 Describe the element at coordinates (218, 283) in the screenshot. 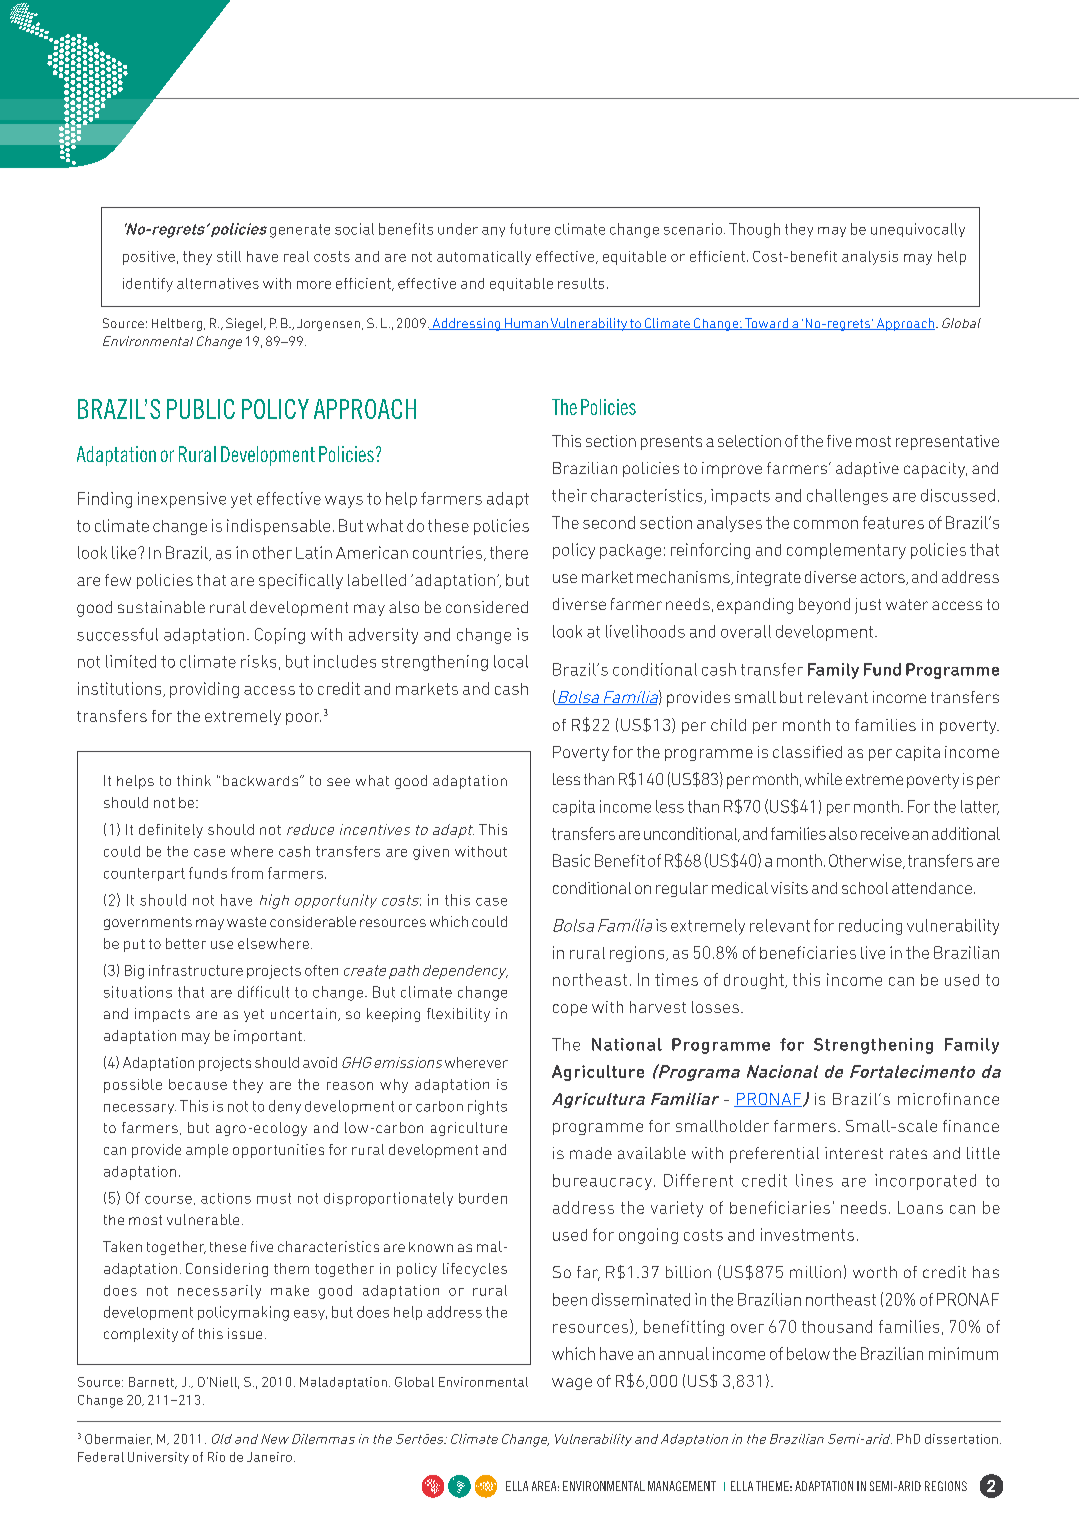

I see `alternatives` at that location.
